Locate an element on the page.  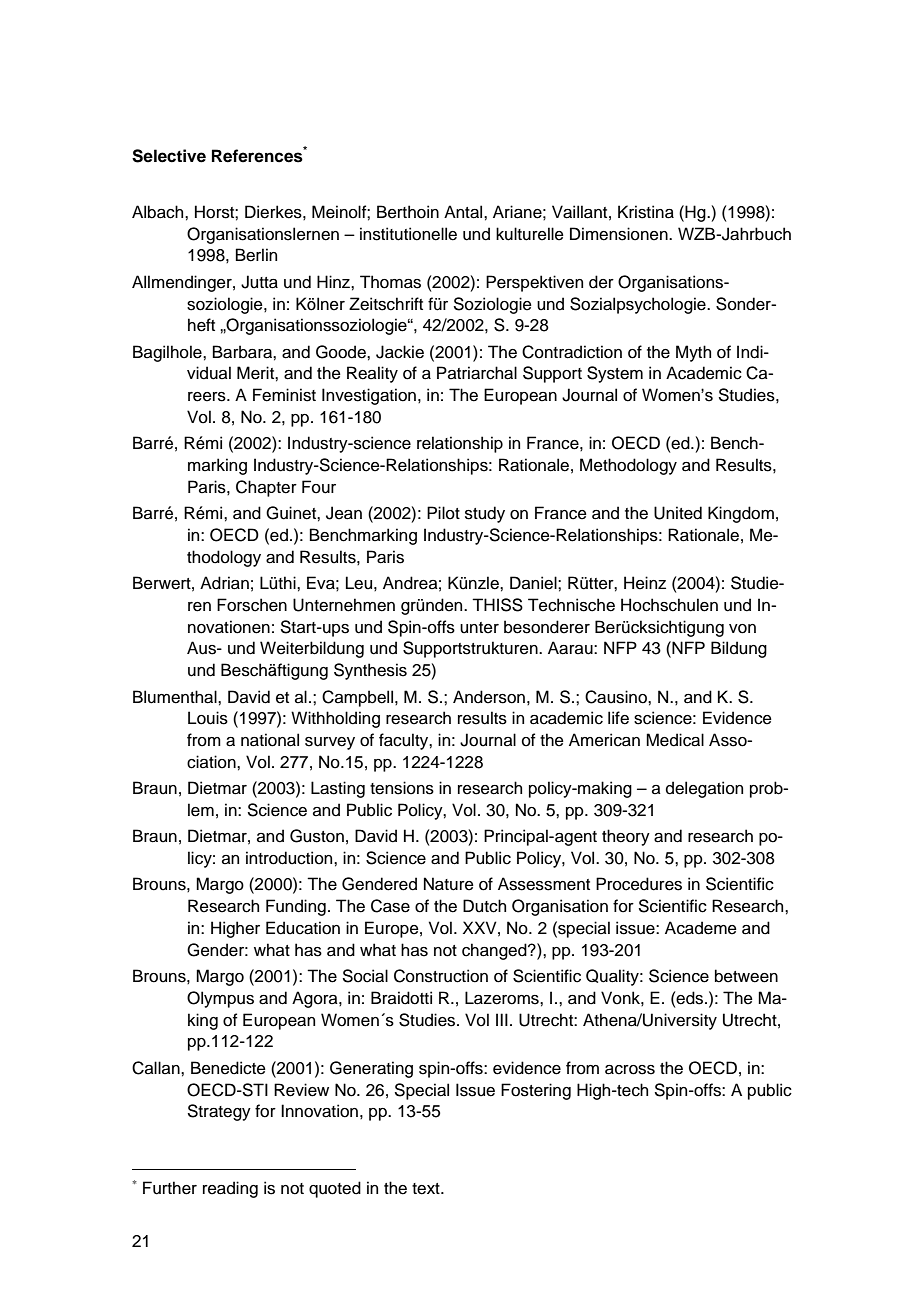
Pilot is located at coordinates (443, 513).
